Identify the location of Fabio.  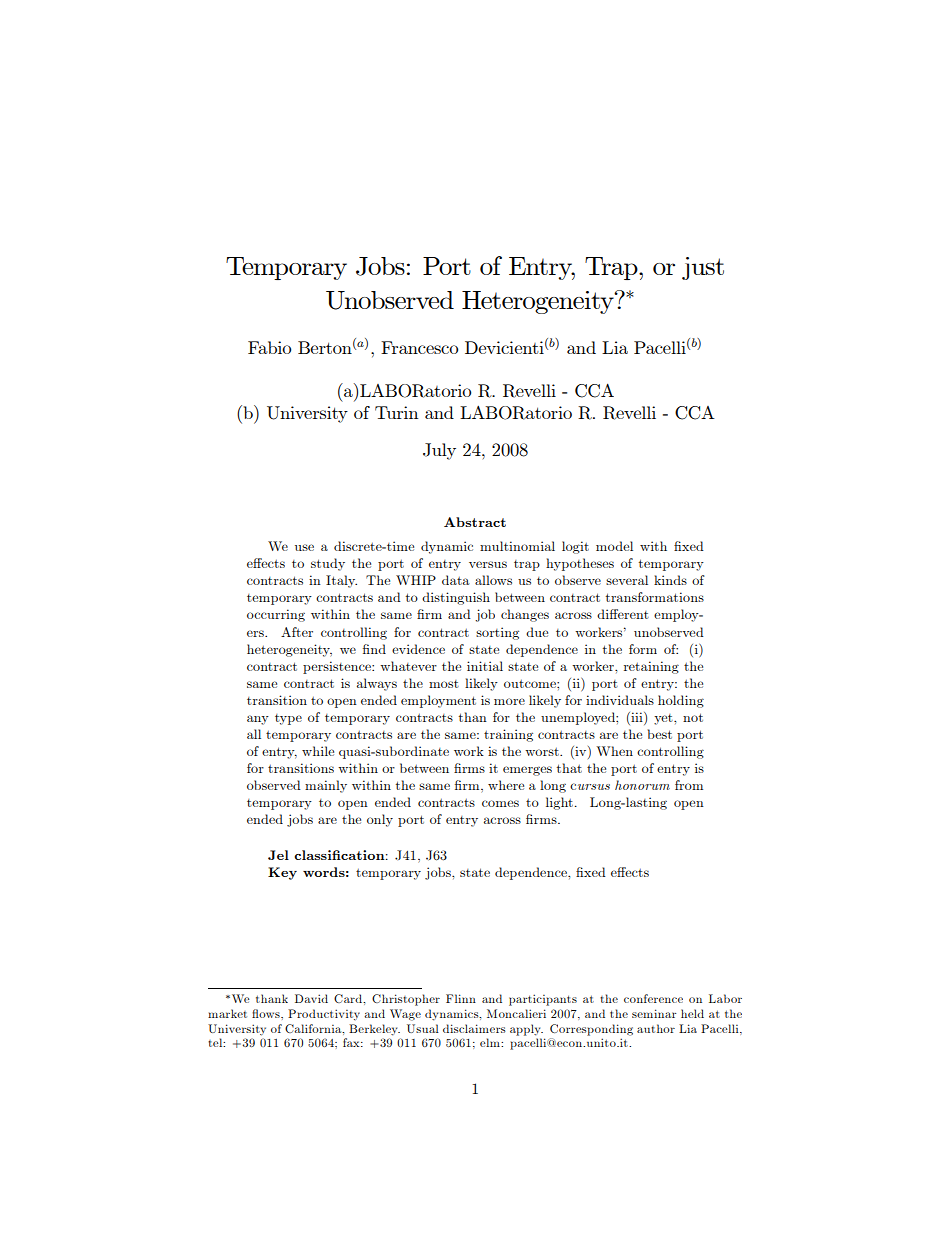
(269, 347).
